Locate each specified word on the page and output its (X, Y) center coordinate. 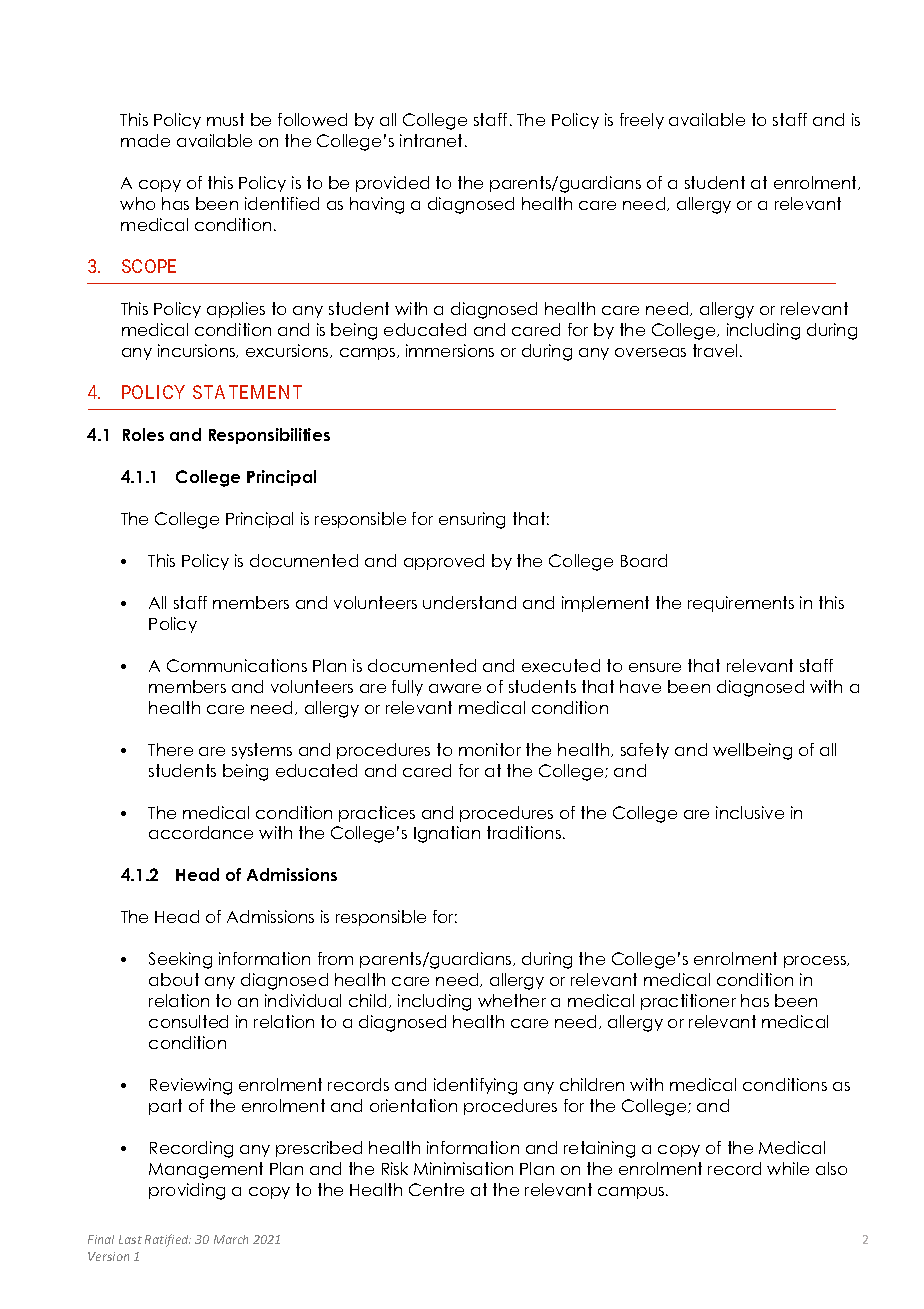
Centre (436, 1189)
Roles (143, 434)
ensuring (472, 520)
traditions (524, 832)
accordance (201, 832)
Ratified (168, 1240)
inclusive (750, 812)
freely (642, 121)
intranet (433, 140)
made (145, 140)
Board (644, 560)
